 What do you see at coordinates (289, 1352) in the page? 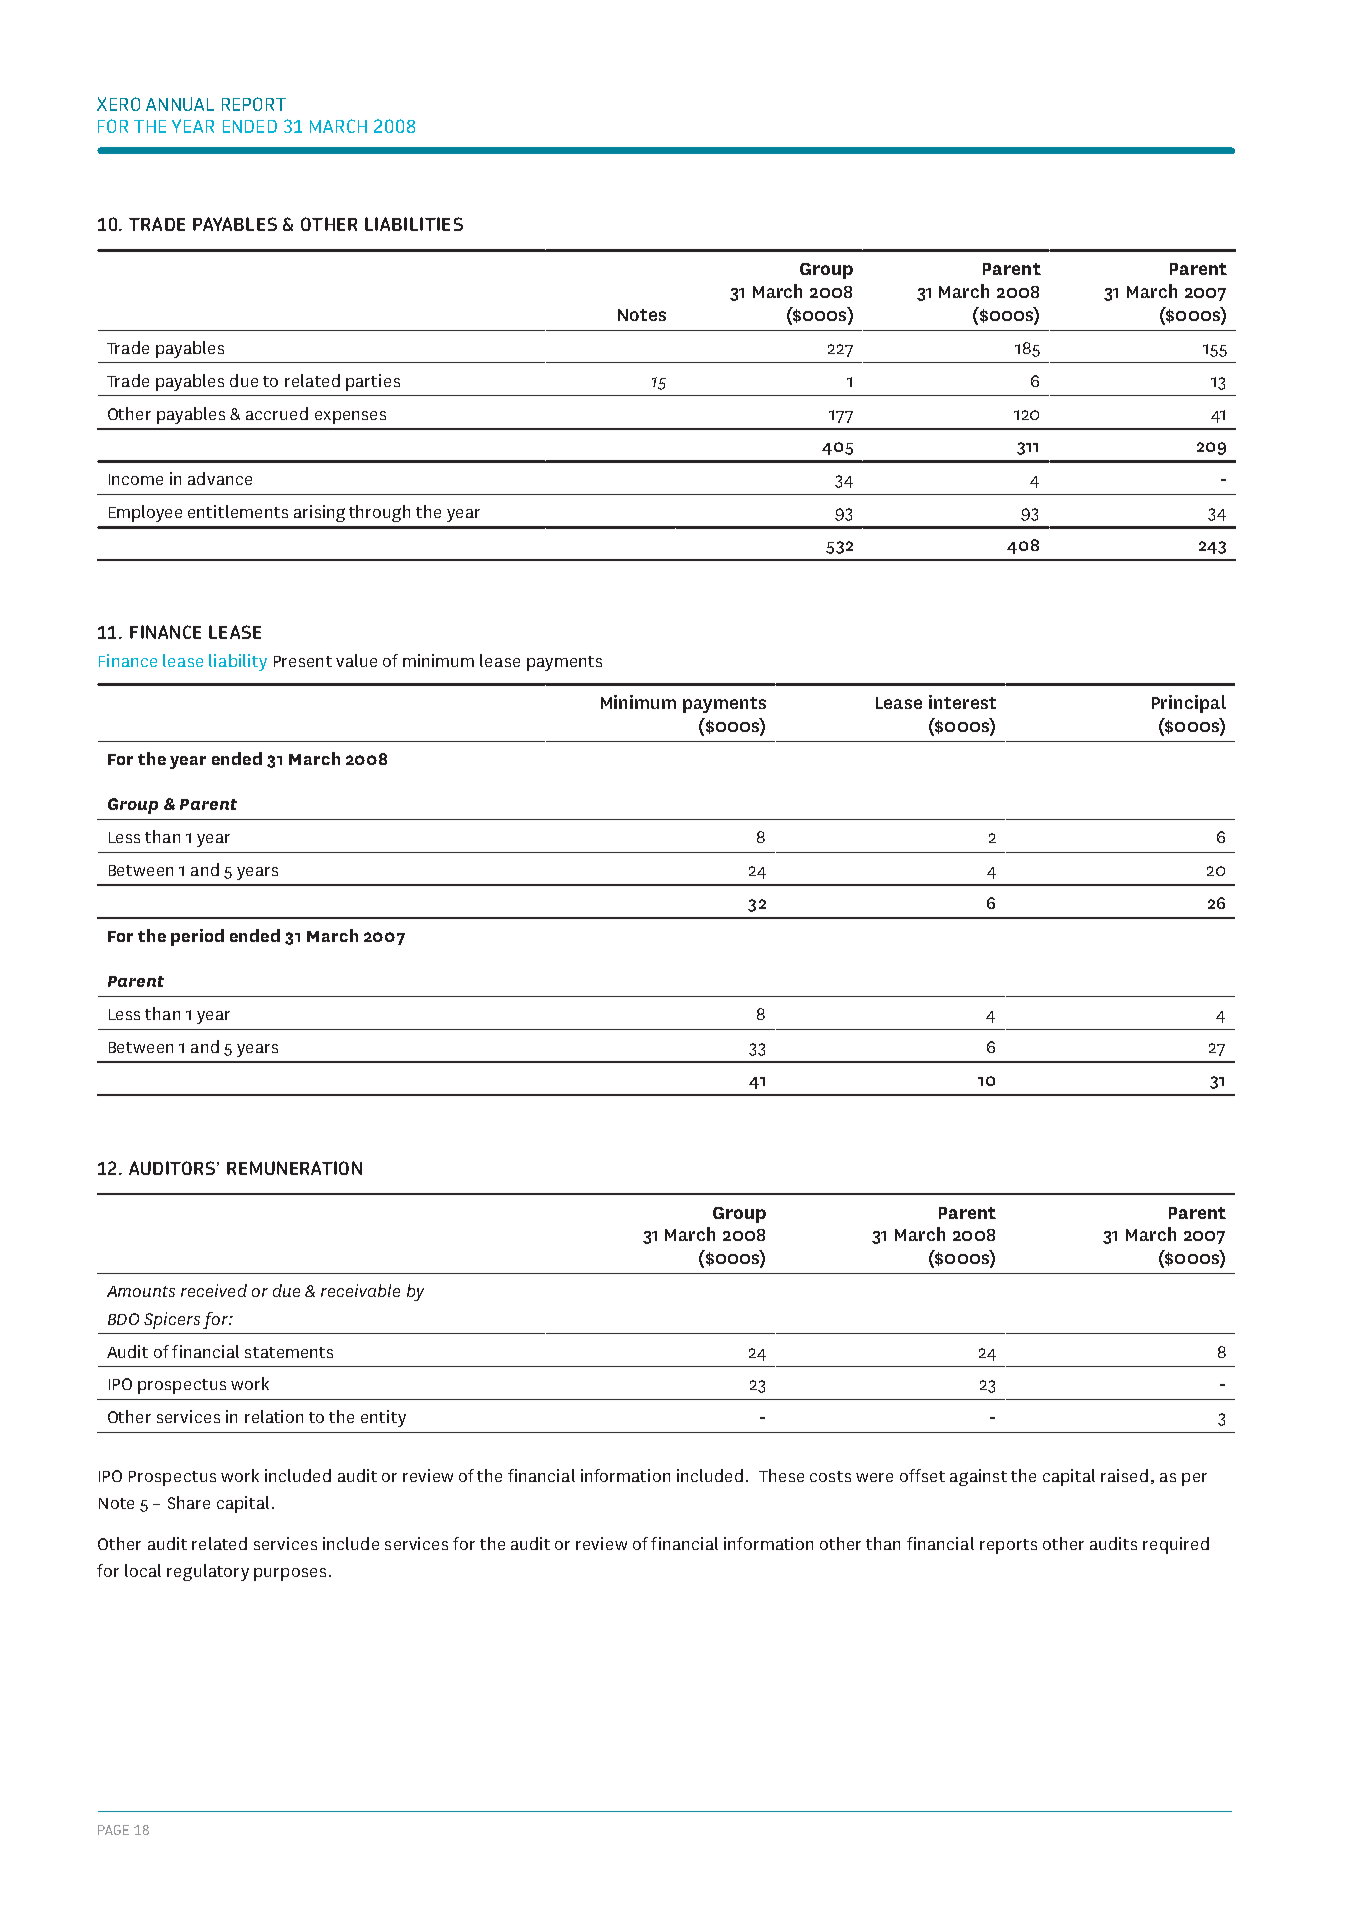
I see `statements` at bounding box center [289, 1352].
